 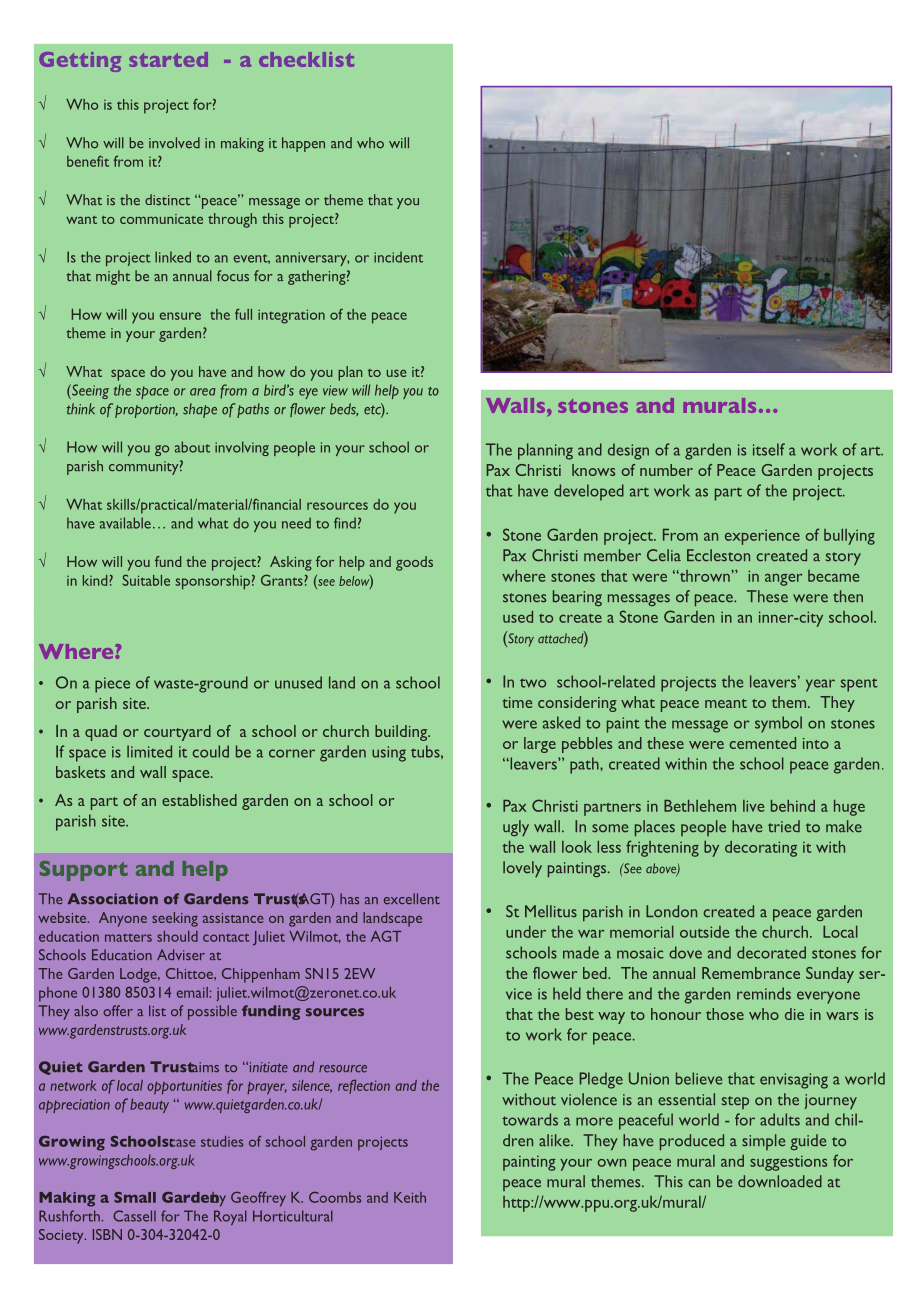 What do you see at coordinates (517, 702) in the image?
I see `time` at bounding box center [517, 702].
